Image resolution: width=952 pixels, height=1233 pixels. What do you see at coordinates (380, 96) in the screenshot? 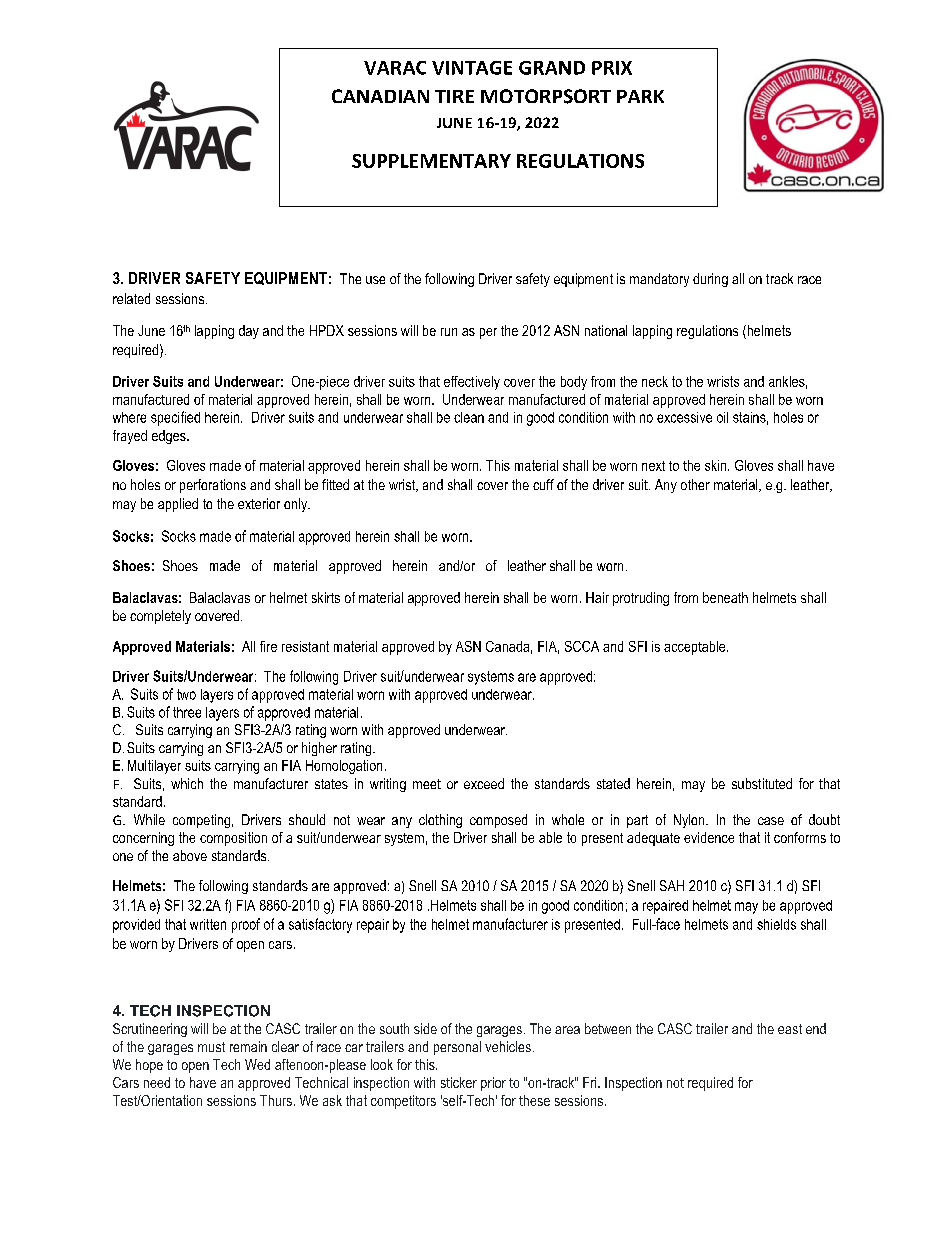
I see `CANADIAN` at bounding box center [380, 96].
